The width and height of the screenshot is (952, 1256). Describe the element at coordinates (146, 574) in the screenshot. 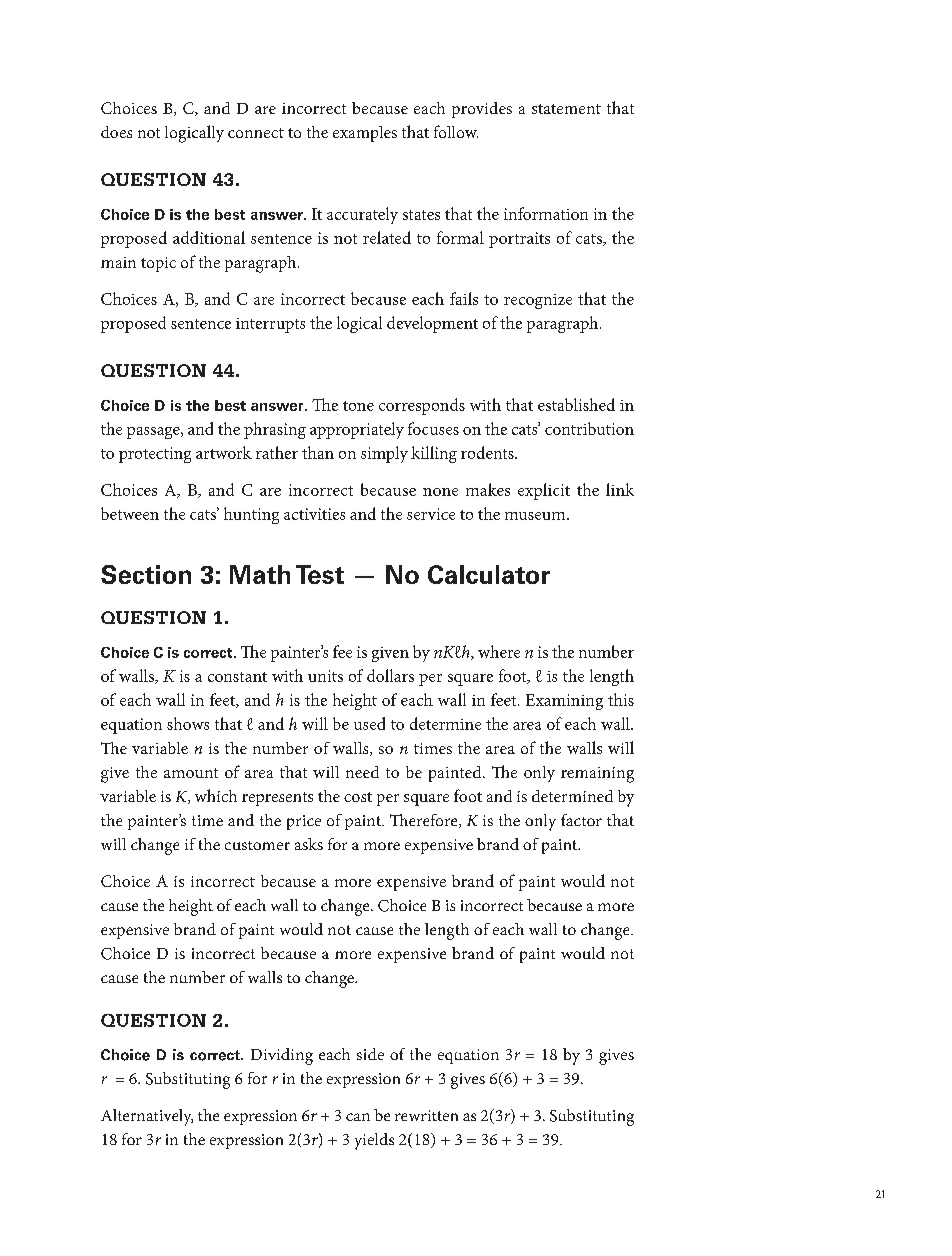

I see `Section` at that location.
